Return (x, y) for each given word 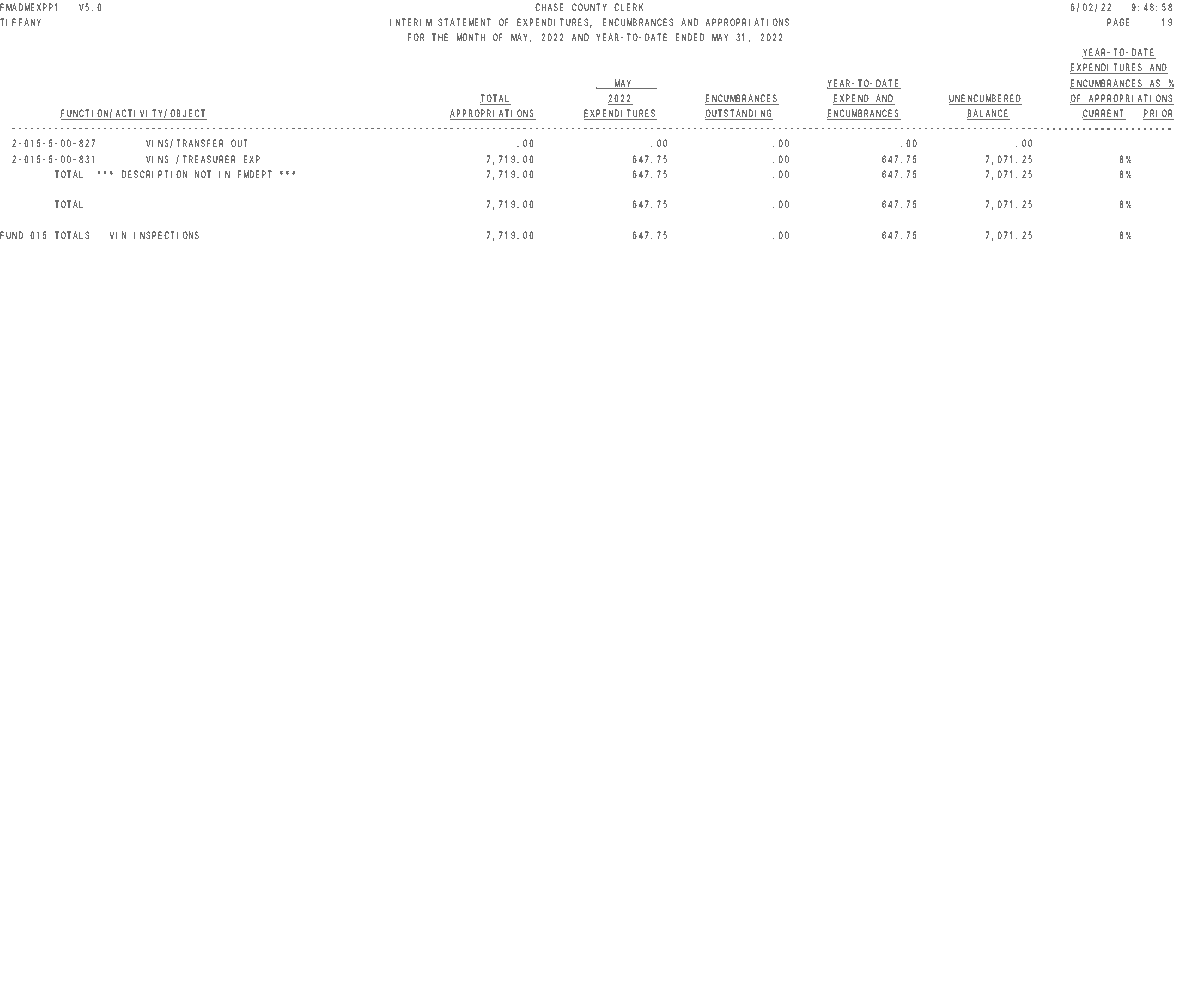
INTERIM (411, 22)
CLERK (628, 7)
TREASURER (209, 159)
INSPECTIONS (166, 235)
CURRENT (1104, 114)
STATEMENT (464, 22)
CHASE (549, 7)
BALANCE (988, 114)
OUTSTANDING (739, 114)
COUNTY (589, 7)
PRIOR (1158, 114)
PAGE (1118, 22)
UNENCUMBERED (985, 99)
